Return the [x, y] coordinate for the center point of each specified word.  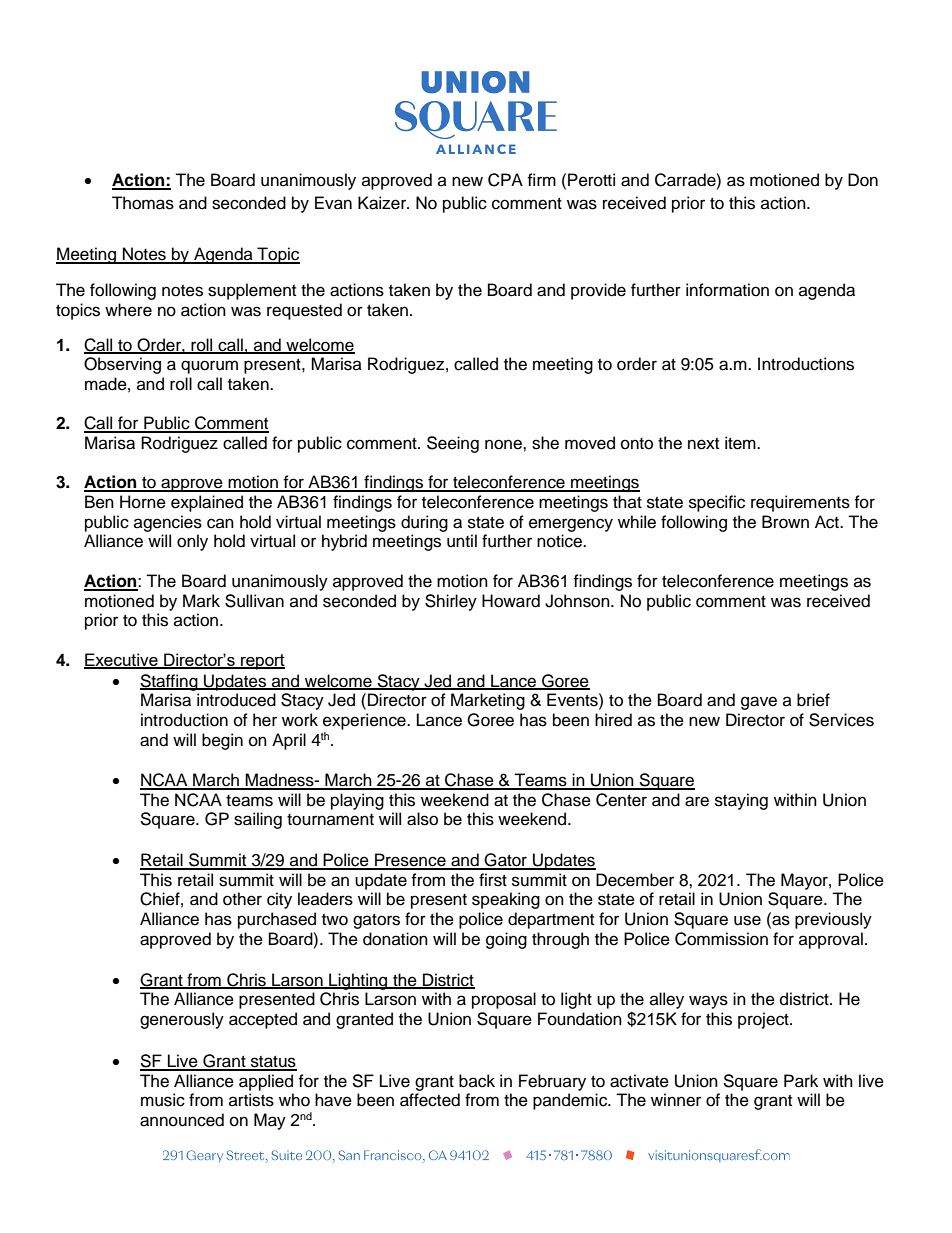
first [493, 880]
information [727, 290]
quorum [209, 367]
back [477, 1081]
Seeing [453, 444]
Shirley [451, 602]
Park [801, 1081]
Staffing [170, 682]
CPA [505, 180]
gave [759, 703]
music [163, 1100]
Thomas [143, 203]
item [741, 443]
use [747, 920]
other [242, 899]
